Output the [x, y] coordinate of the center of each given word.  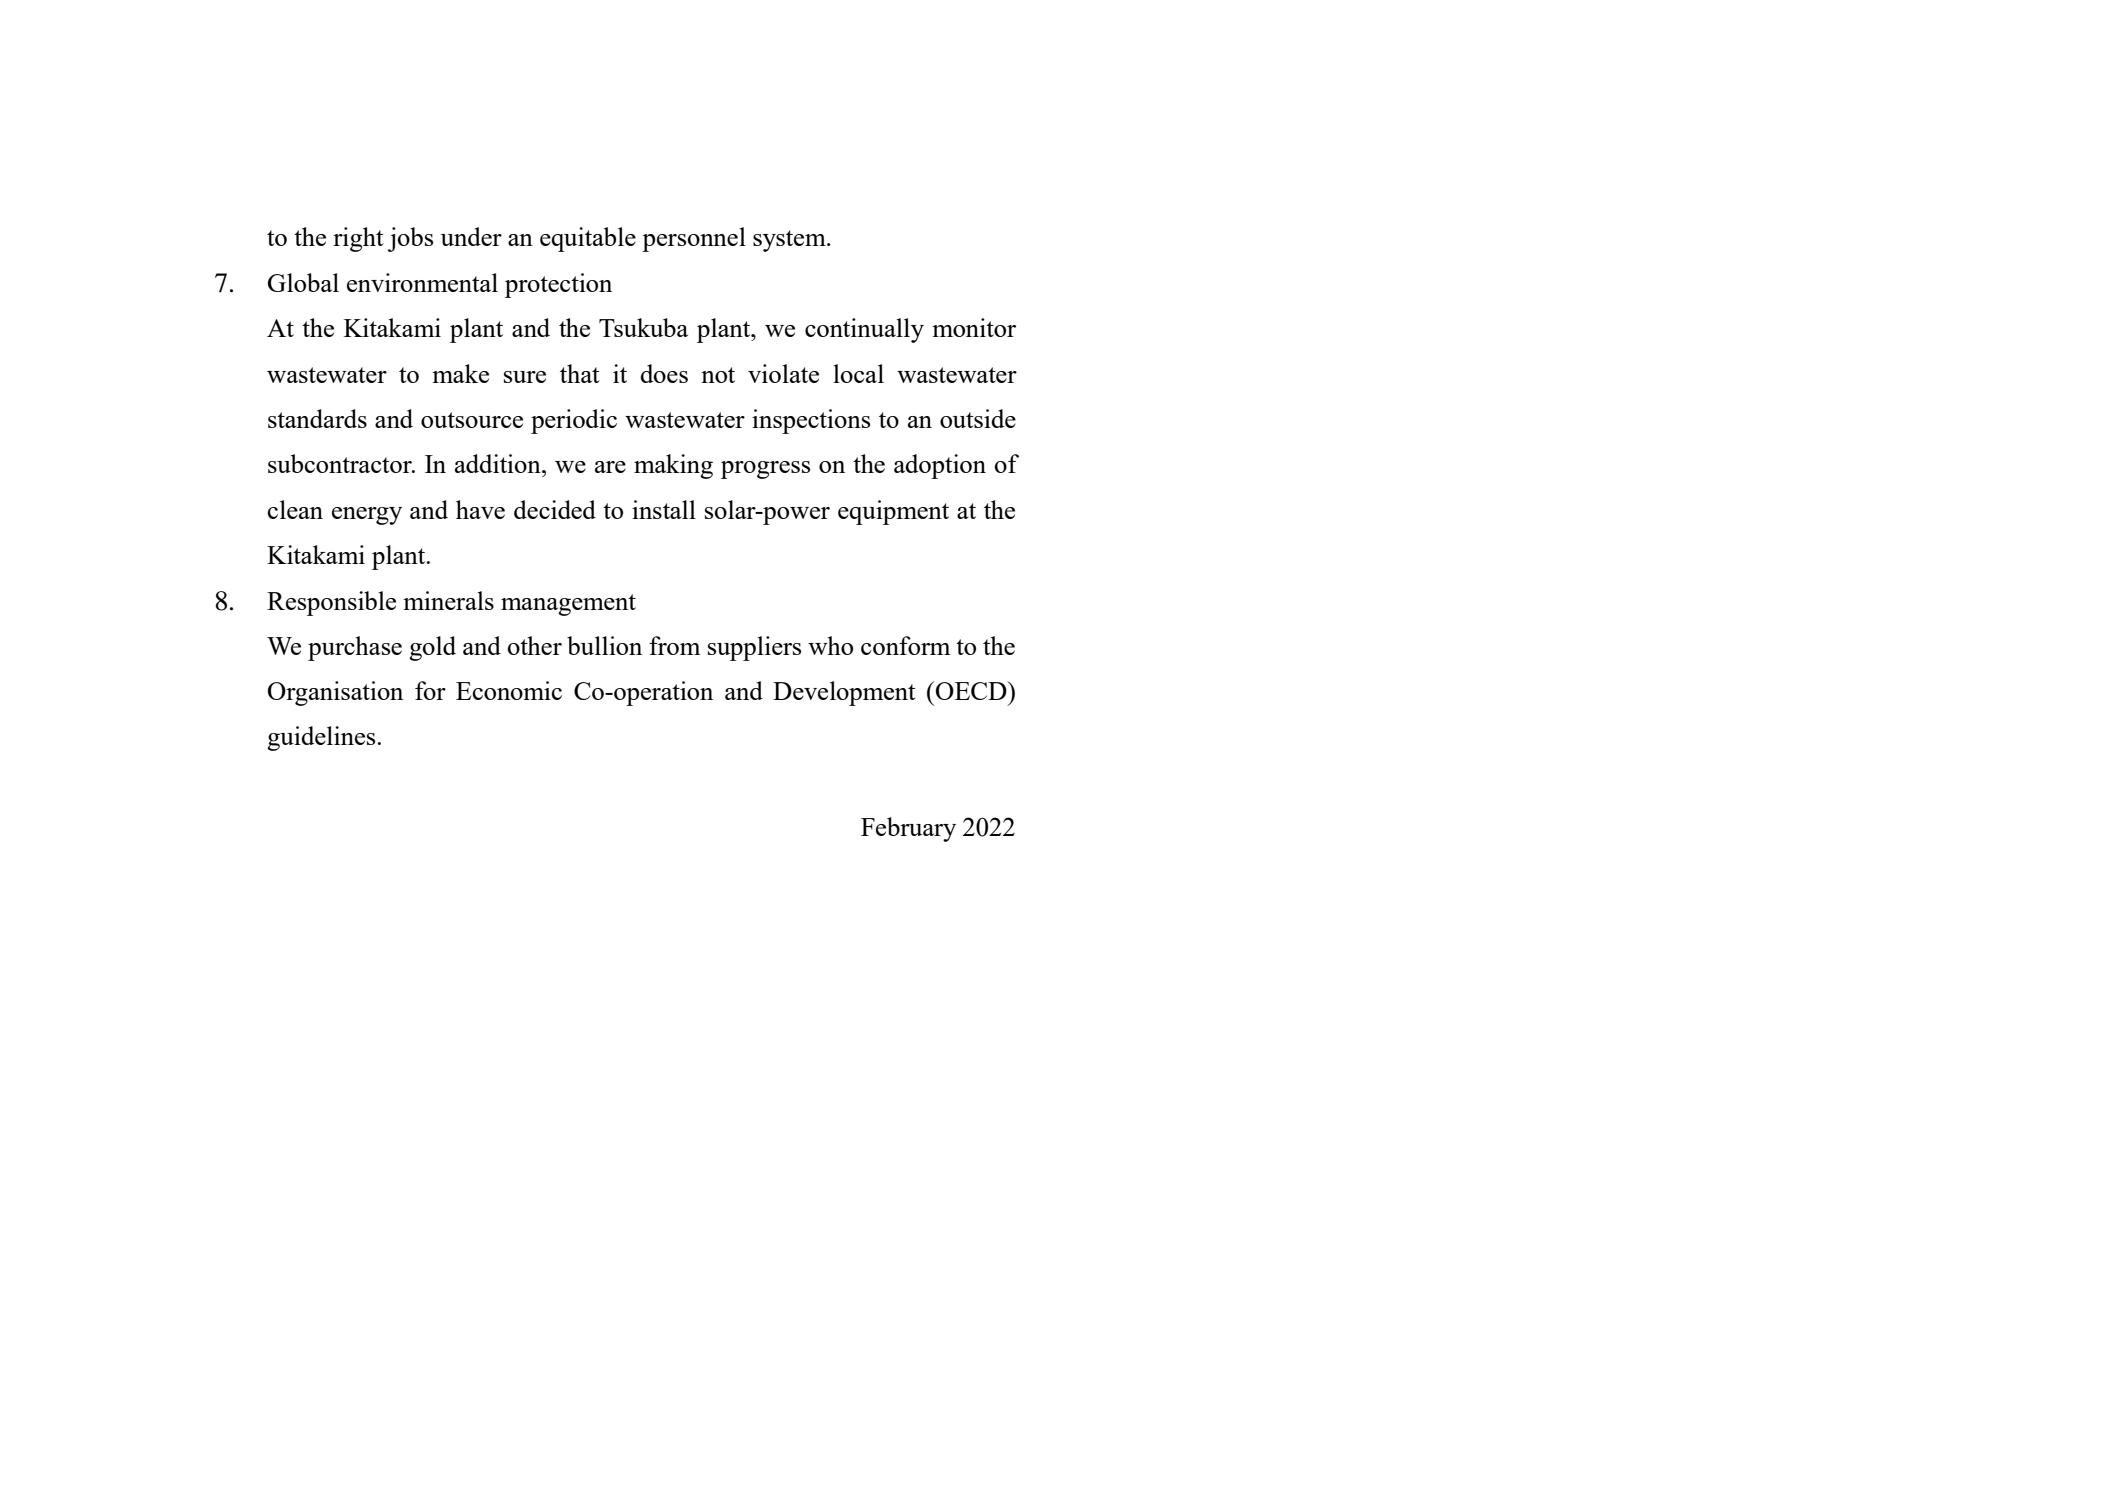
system [790, 241]
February [908, 829]
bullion [604, 645]
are [610, 467]
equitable [588, 239]
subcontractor [341, 463]
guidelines [322, 738]
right [358, 239]
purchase [355, 648]
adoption [940, 466]
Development [844, 693]
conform [905, 645]
